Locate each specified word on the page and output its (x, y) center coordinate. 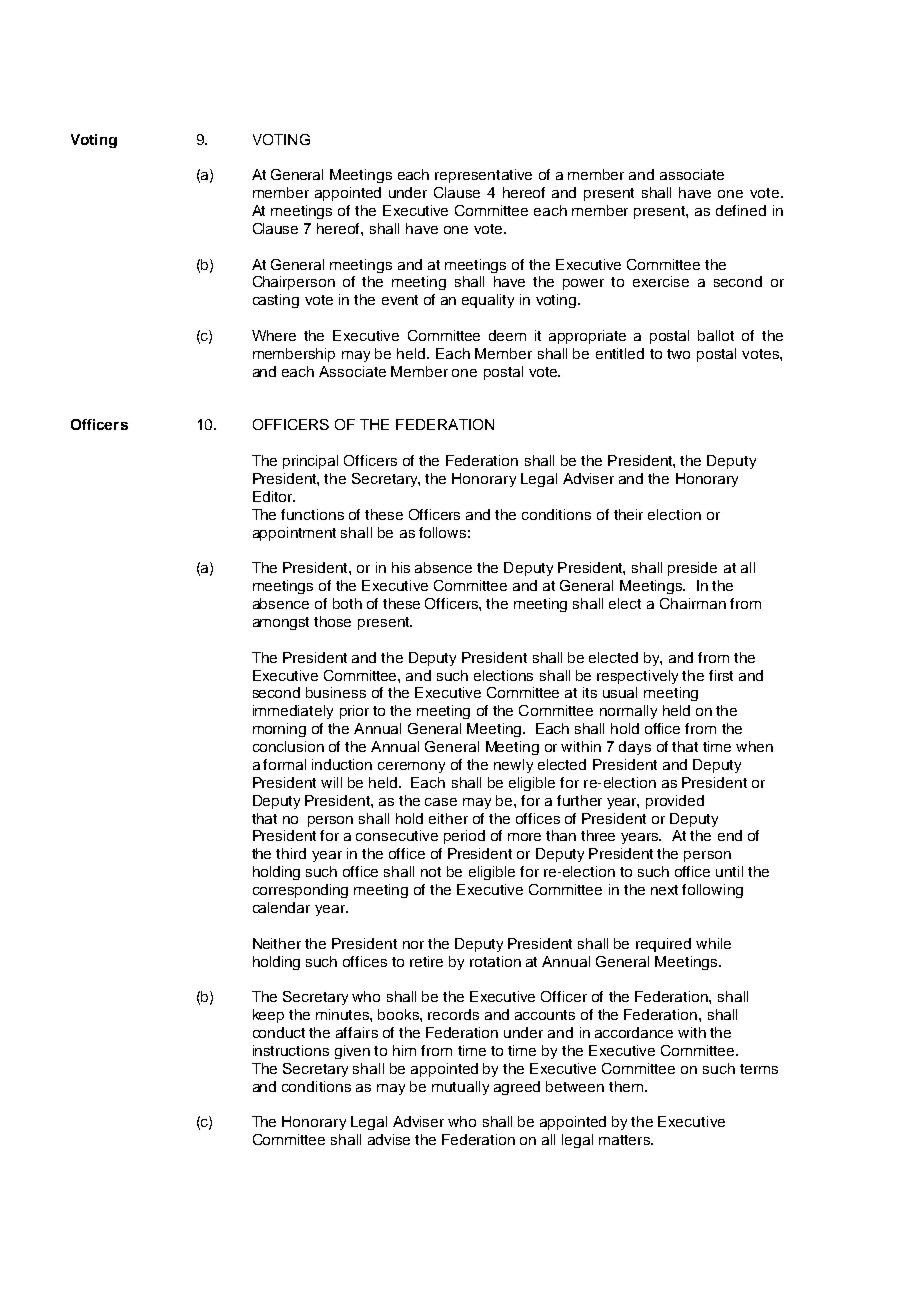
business (336, 692)
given (352, 1052)
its (590, 692)
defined (741, 210)
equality (488, 301)
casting (276, 301)
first (721, 675)
